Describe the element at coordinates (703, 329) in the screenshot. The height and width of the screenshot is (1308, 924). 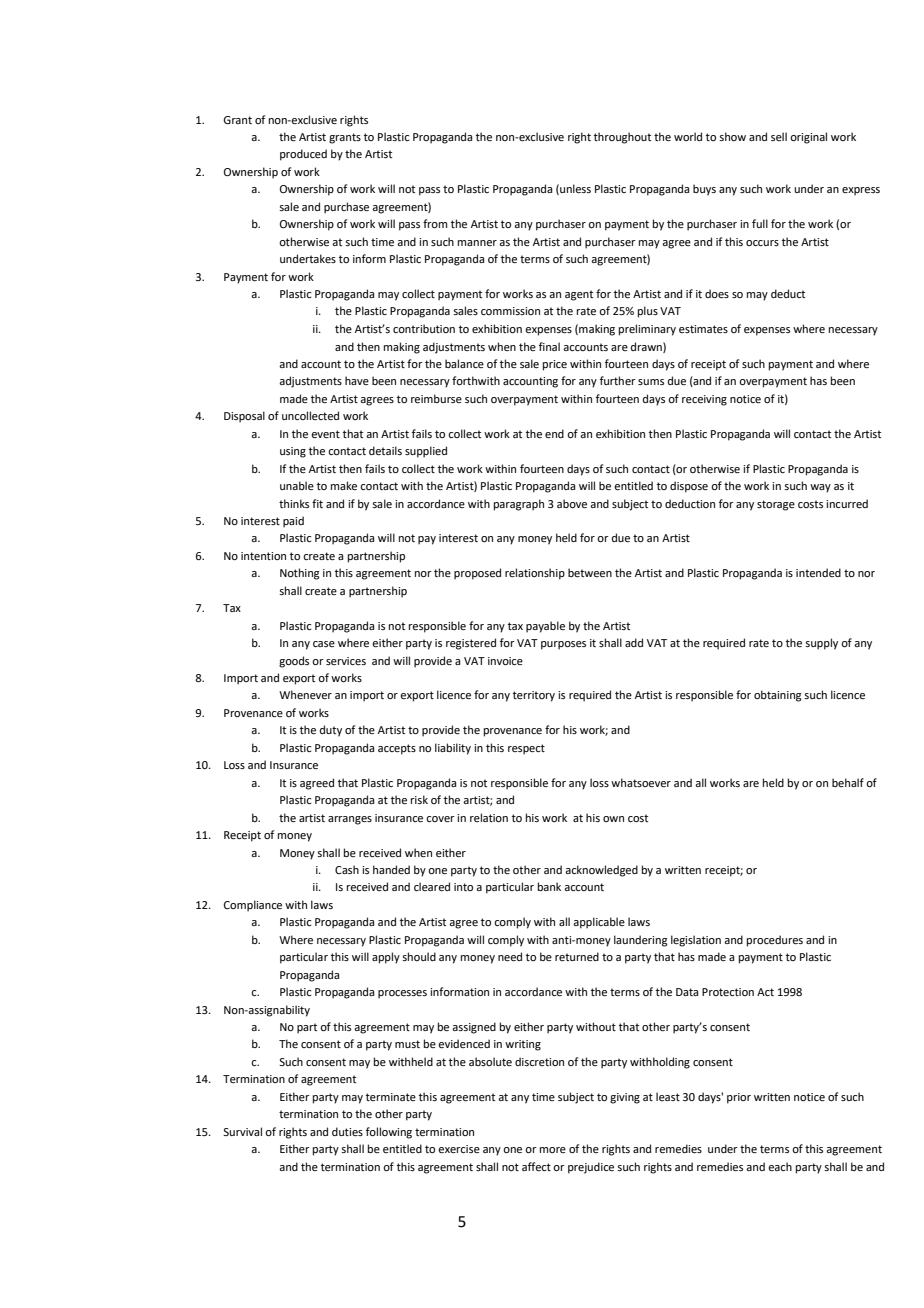
I see `estimates` at that location.
